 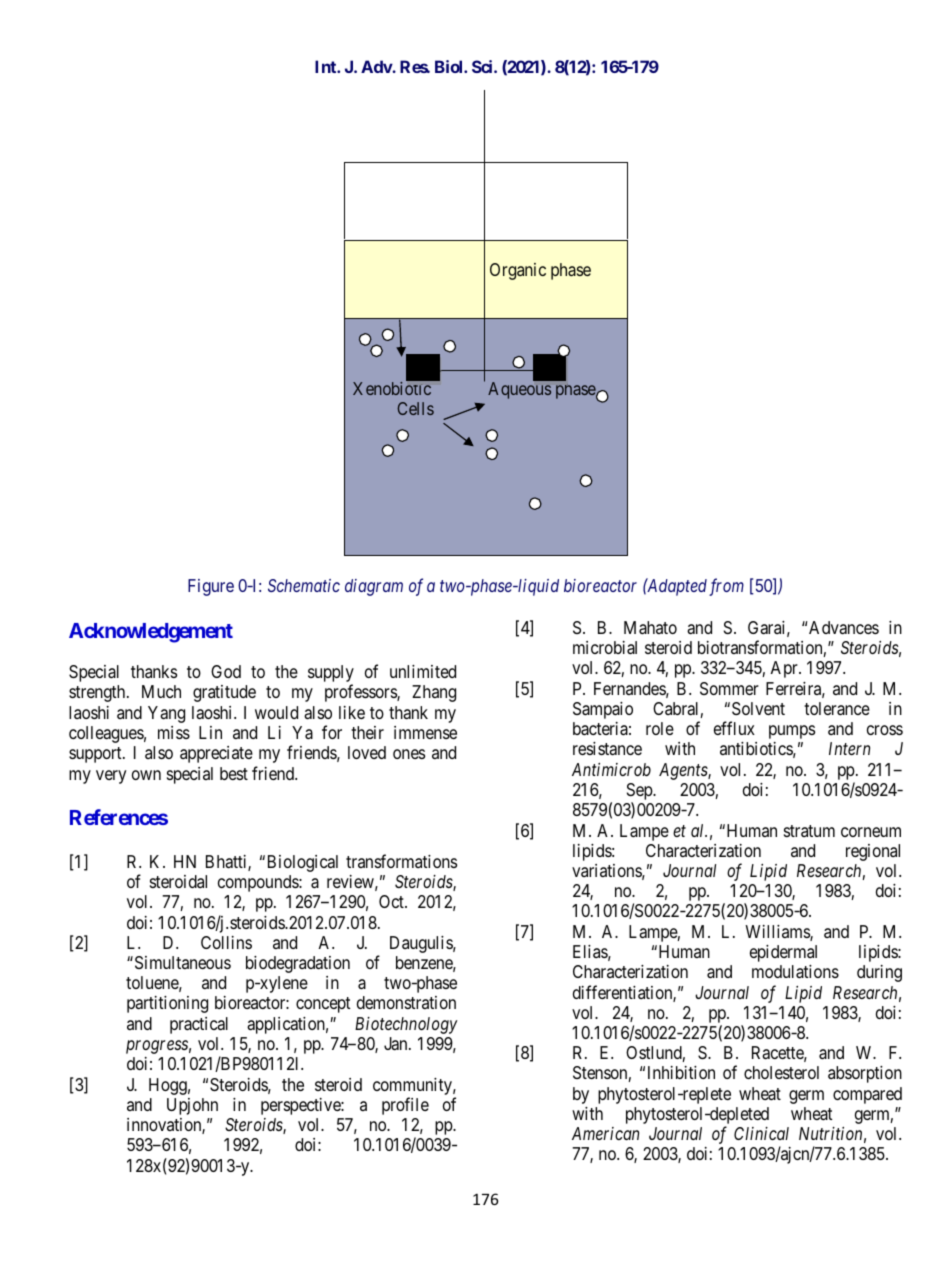 I want to click on cholesterol, so click(x=781, y=1072).
